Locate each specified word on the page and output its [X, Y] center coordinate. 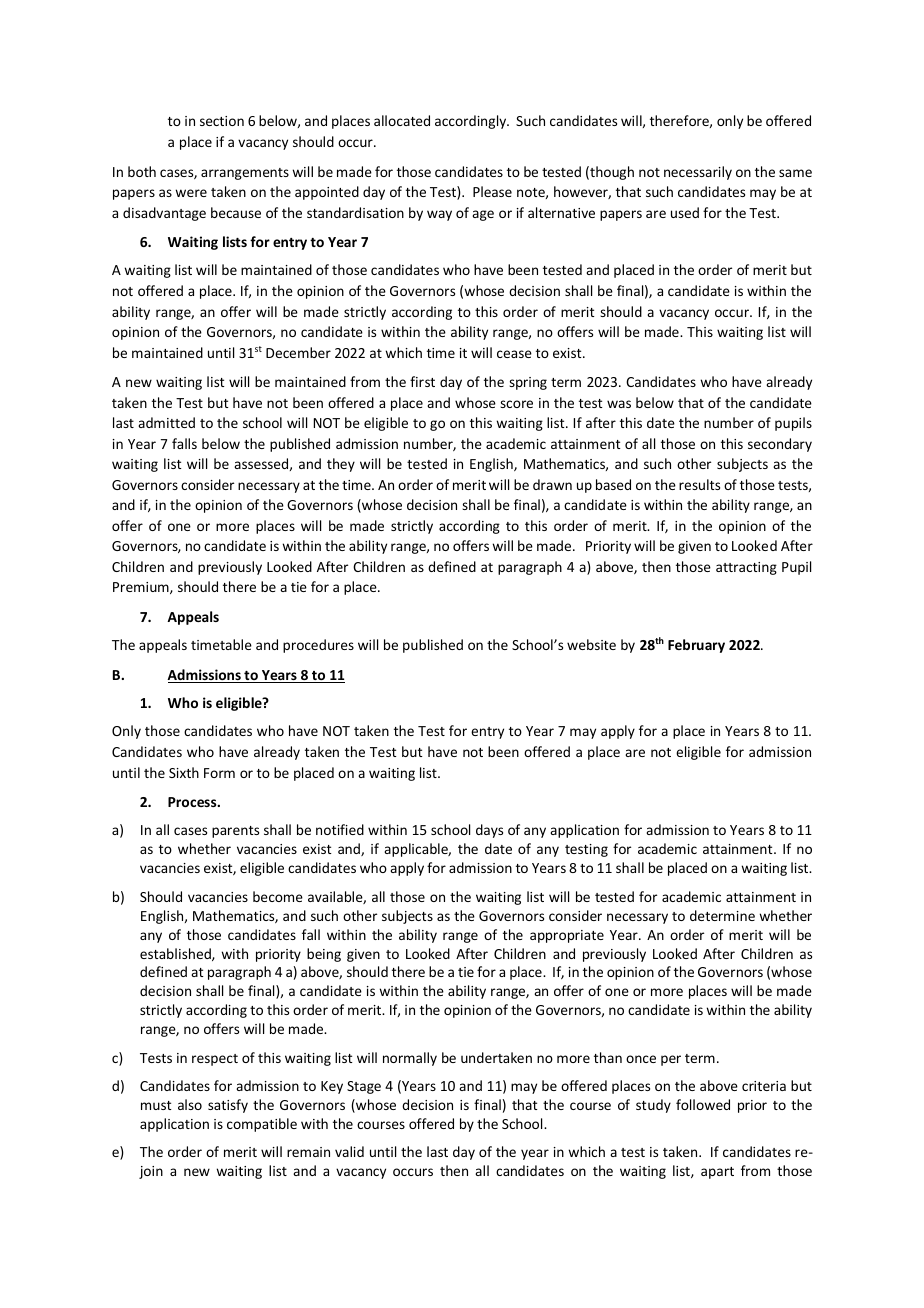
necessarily [698, 173]
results [699, 484]
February [696, 646]
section [222, 121]
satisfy [228, 1106]
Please [492, 191]
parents [235, 832]
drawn [552, 484]
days [489, 831]
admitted [166, 422]
